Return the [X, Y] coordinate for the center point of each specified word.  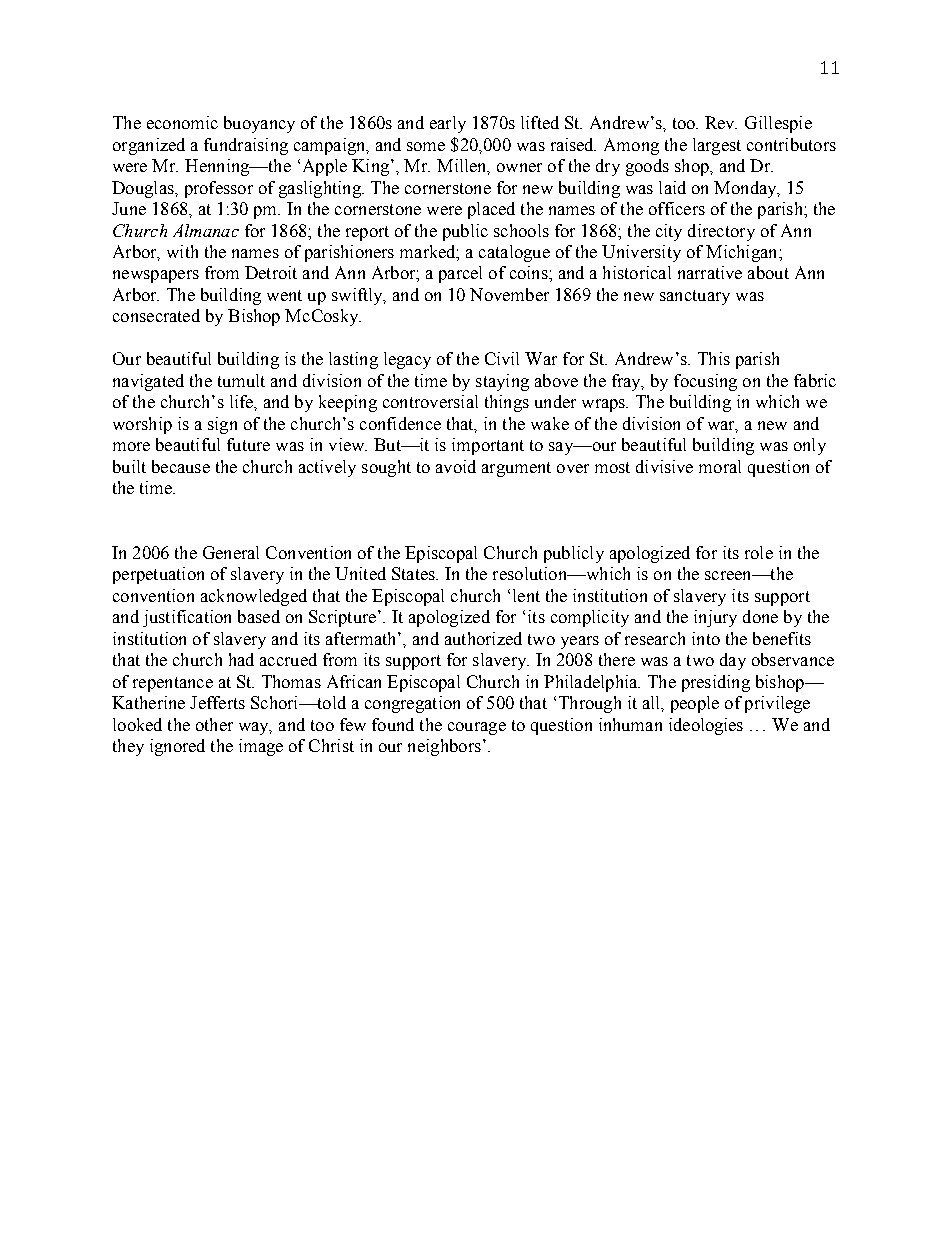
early [448, 124]
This [714, 358]
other [214, 724]
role [759, 552]
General [231, 552]
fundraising [246, 146]
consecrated [156, 315]
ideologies [706, 726]
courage [477, 728]
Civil [502, 358]
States [414, 573]
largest [717, 146]
